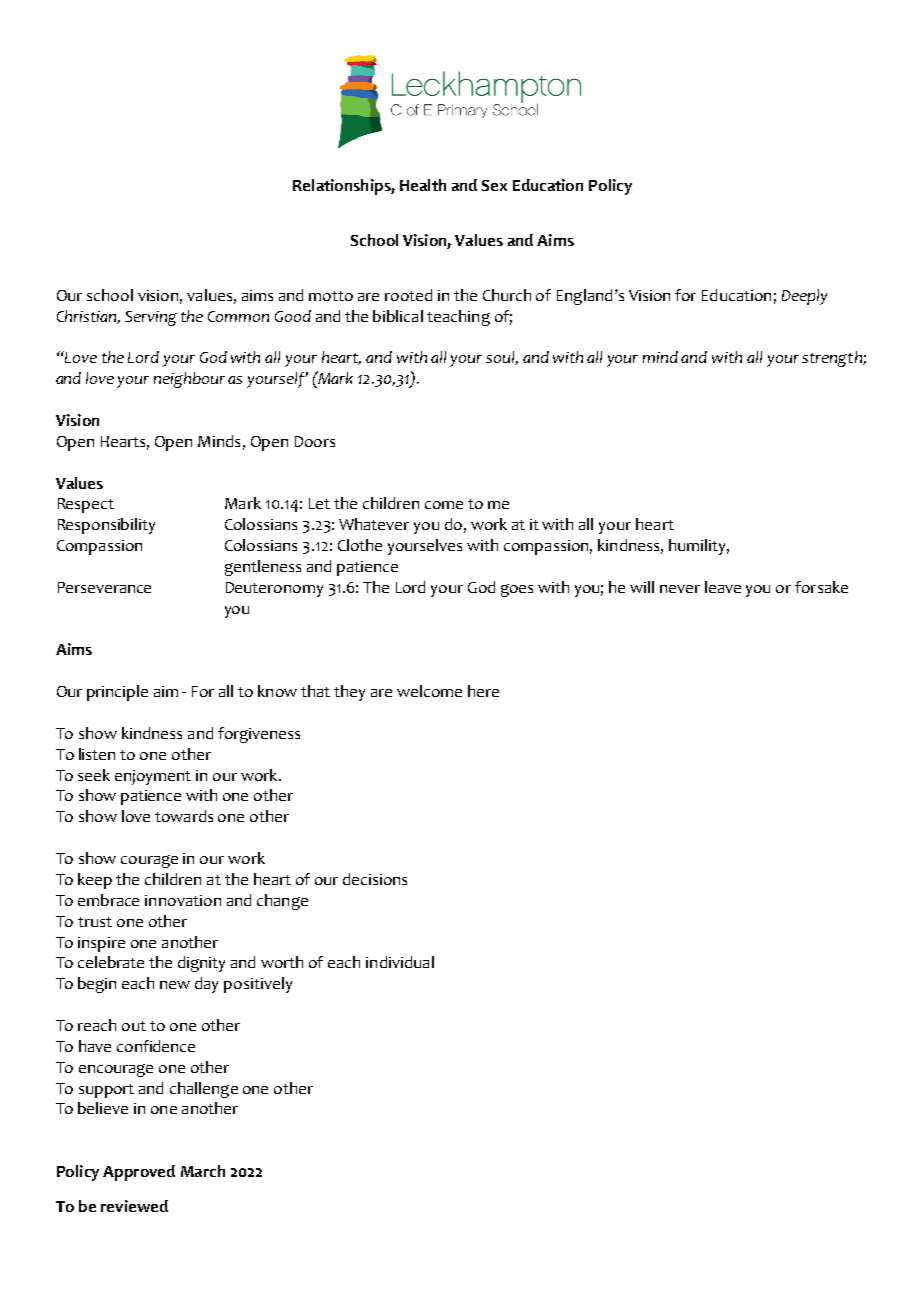 The height and width of the page is (1308, 924). What do you see at coordinates (203, 1171) in the page?
I see `March` at bounding box center [203, 1171].
